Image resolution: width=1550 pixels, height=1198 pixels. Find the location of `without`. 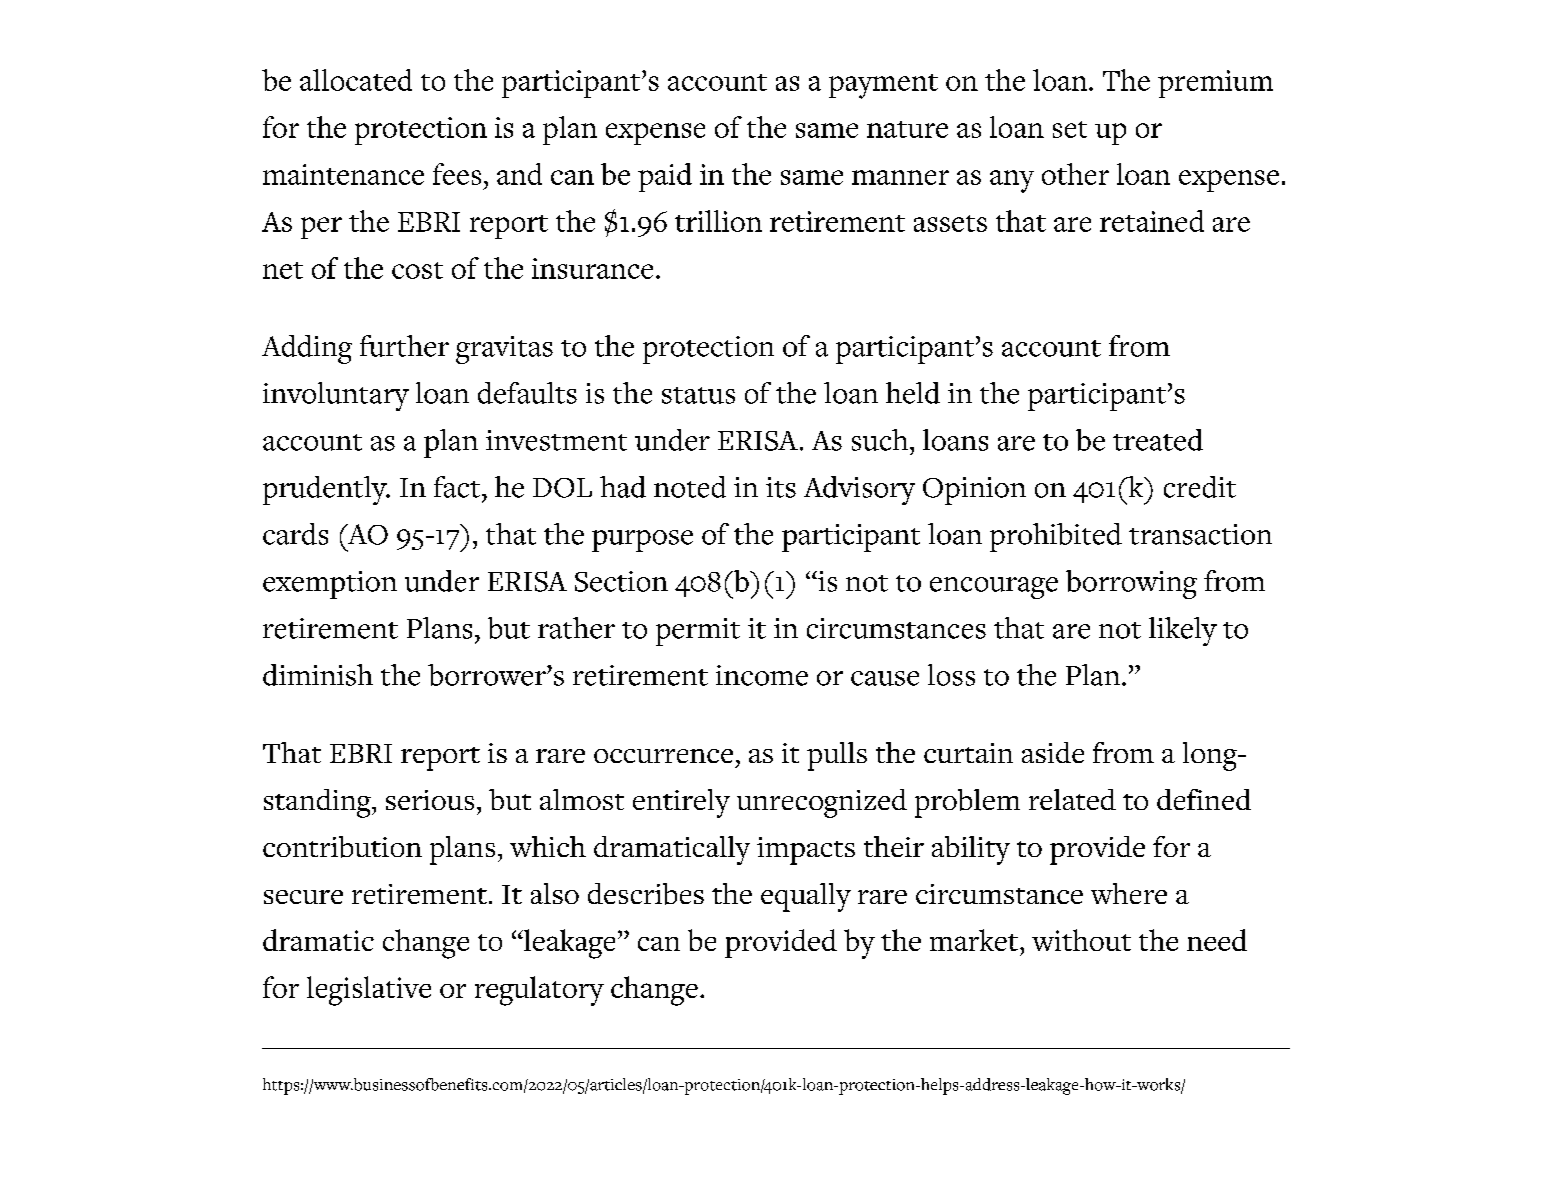

without is located at coordinates (1081, 940).
